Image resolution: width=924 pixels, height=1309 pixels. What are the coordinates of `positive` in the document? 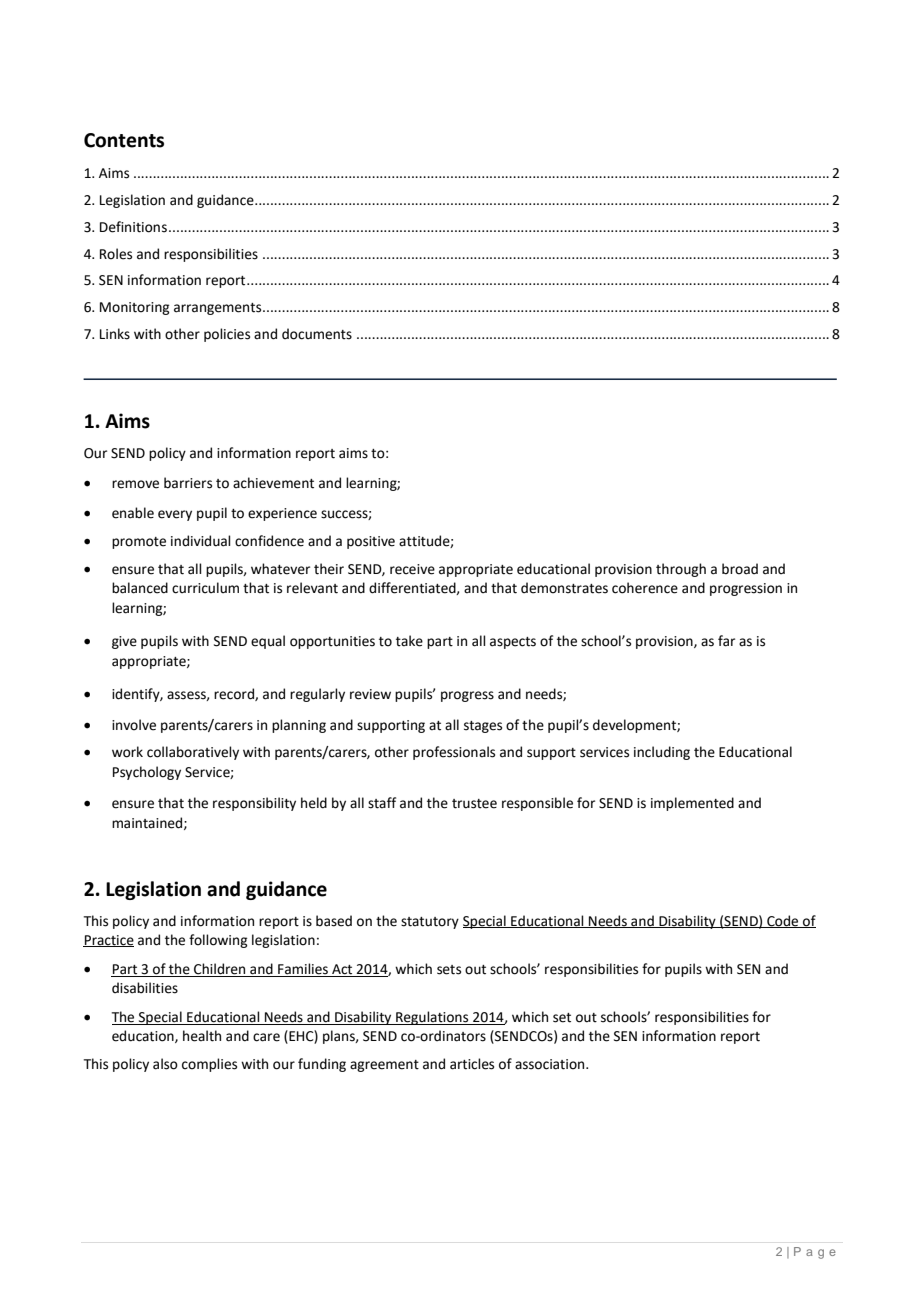 It's located at (371, 542).
